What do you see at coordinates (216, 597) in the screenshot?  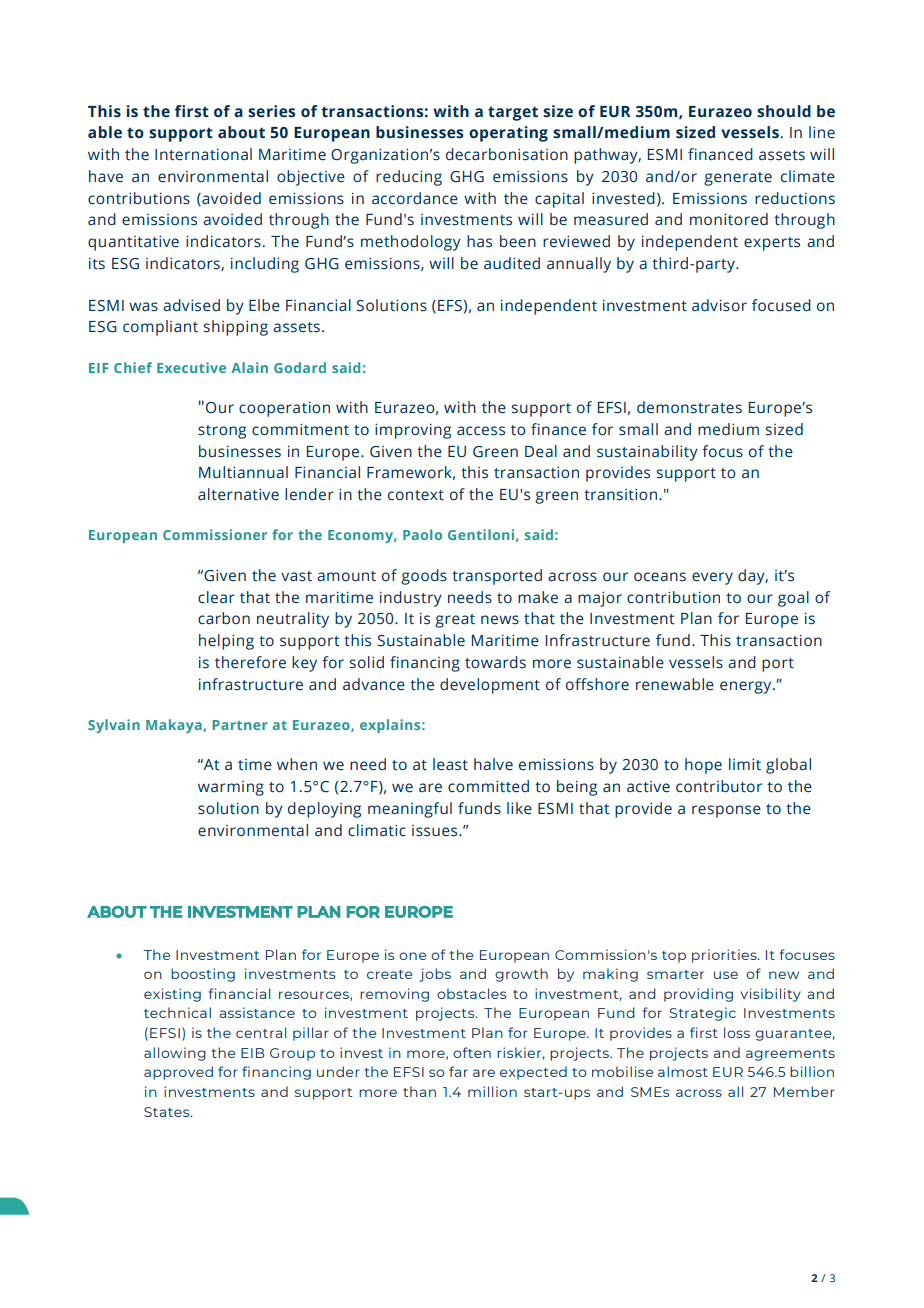 I see `clear` at bounding box center [216, 597].
